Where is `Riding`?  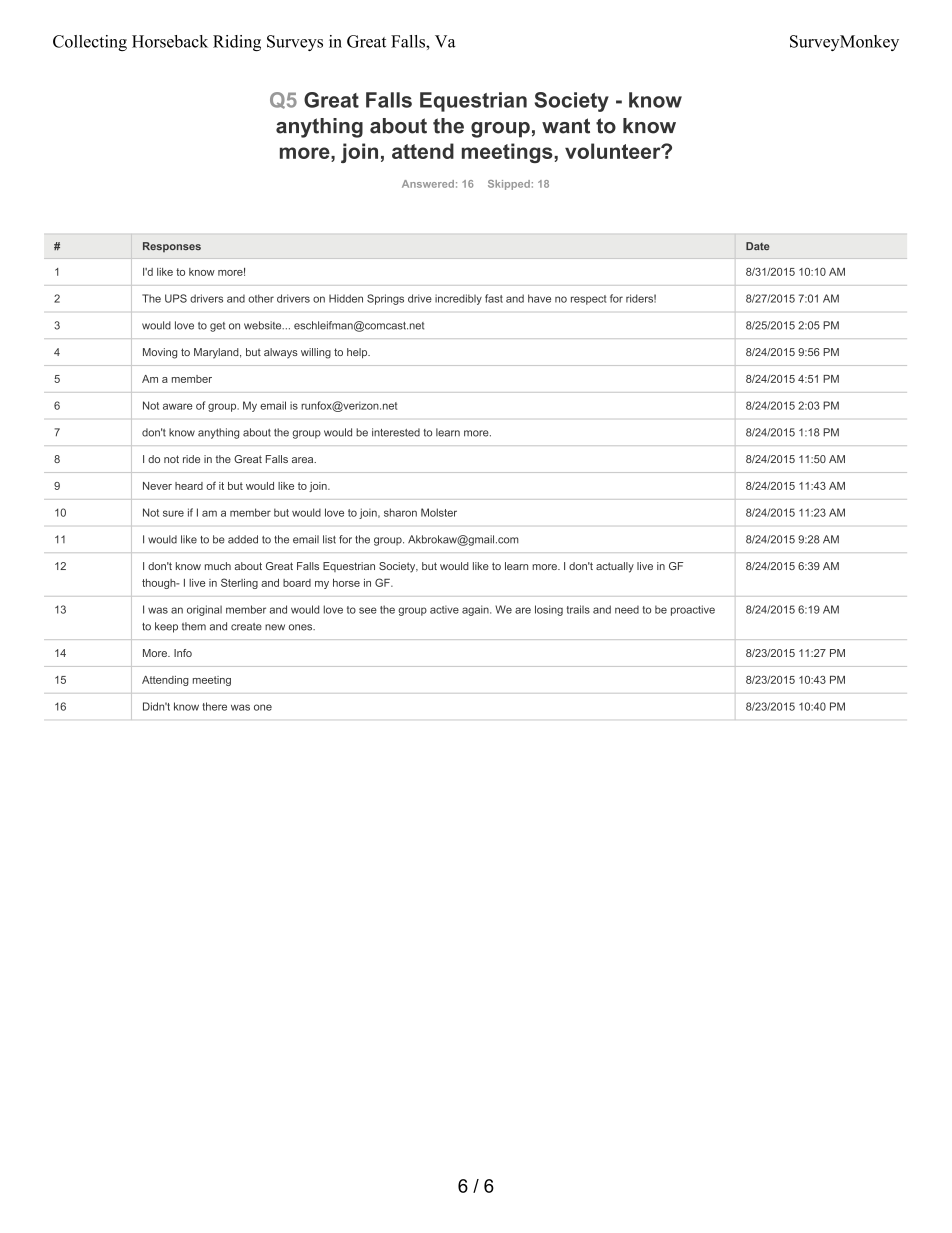 Riding is located at coordinates (237, 43).
